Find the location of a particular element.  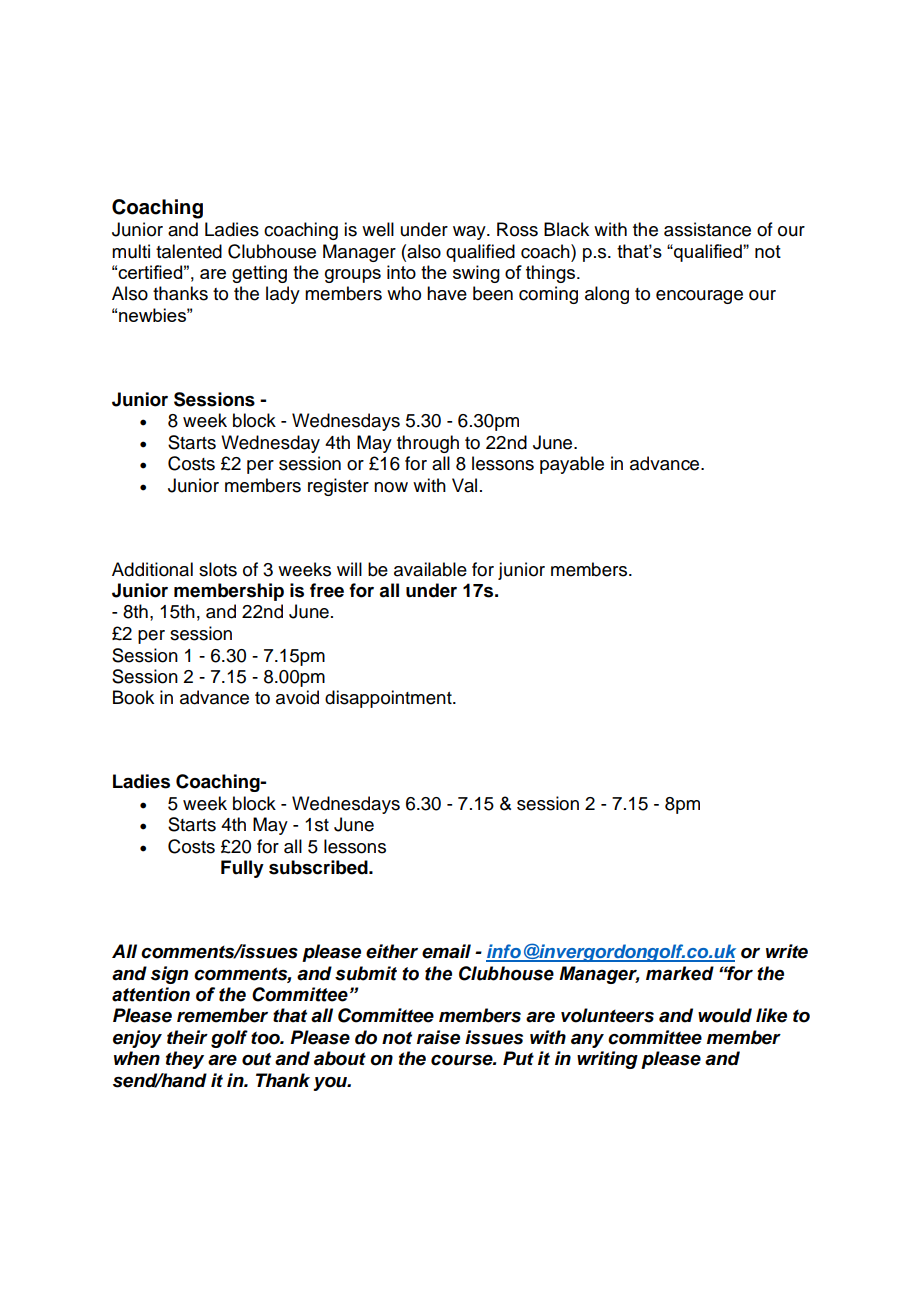

assistance is located at coordinates (707, 229).
